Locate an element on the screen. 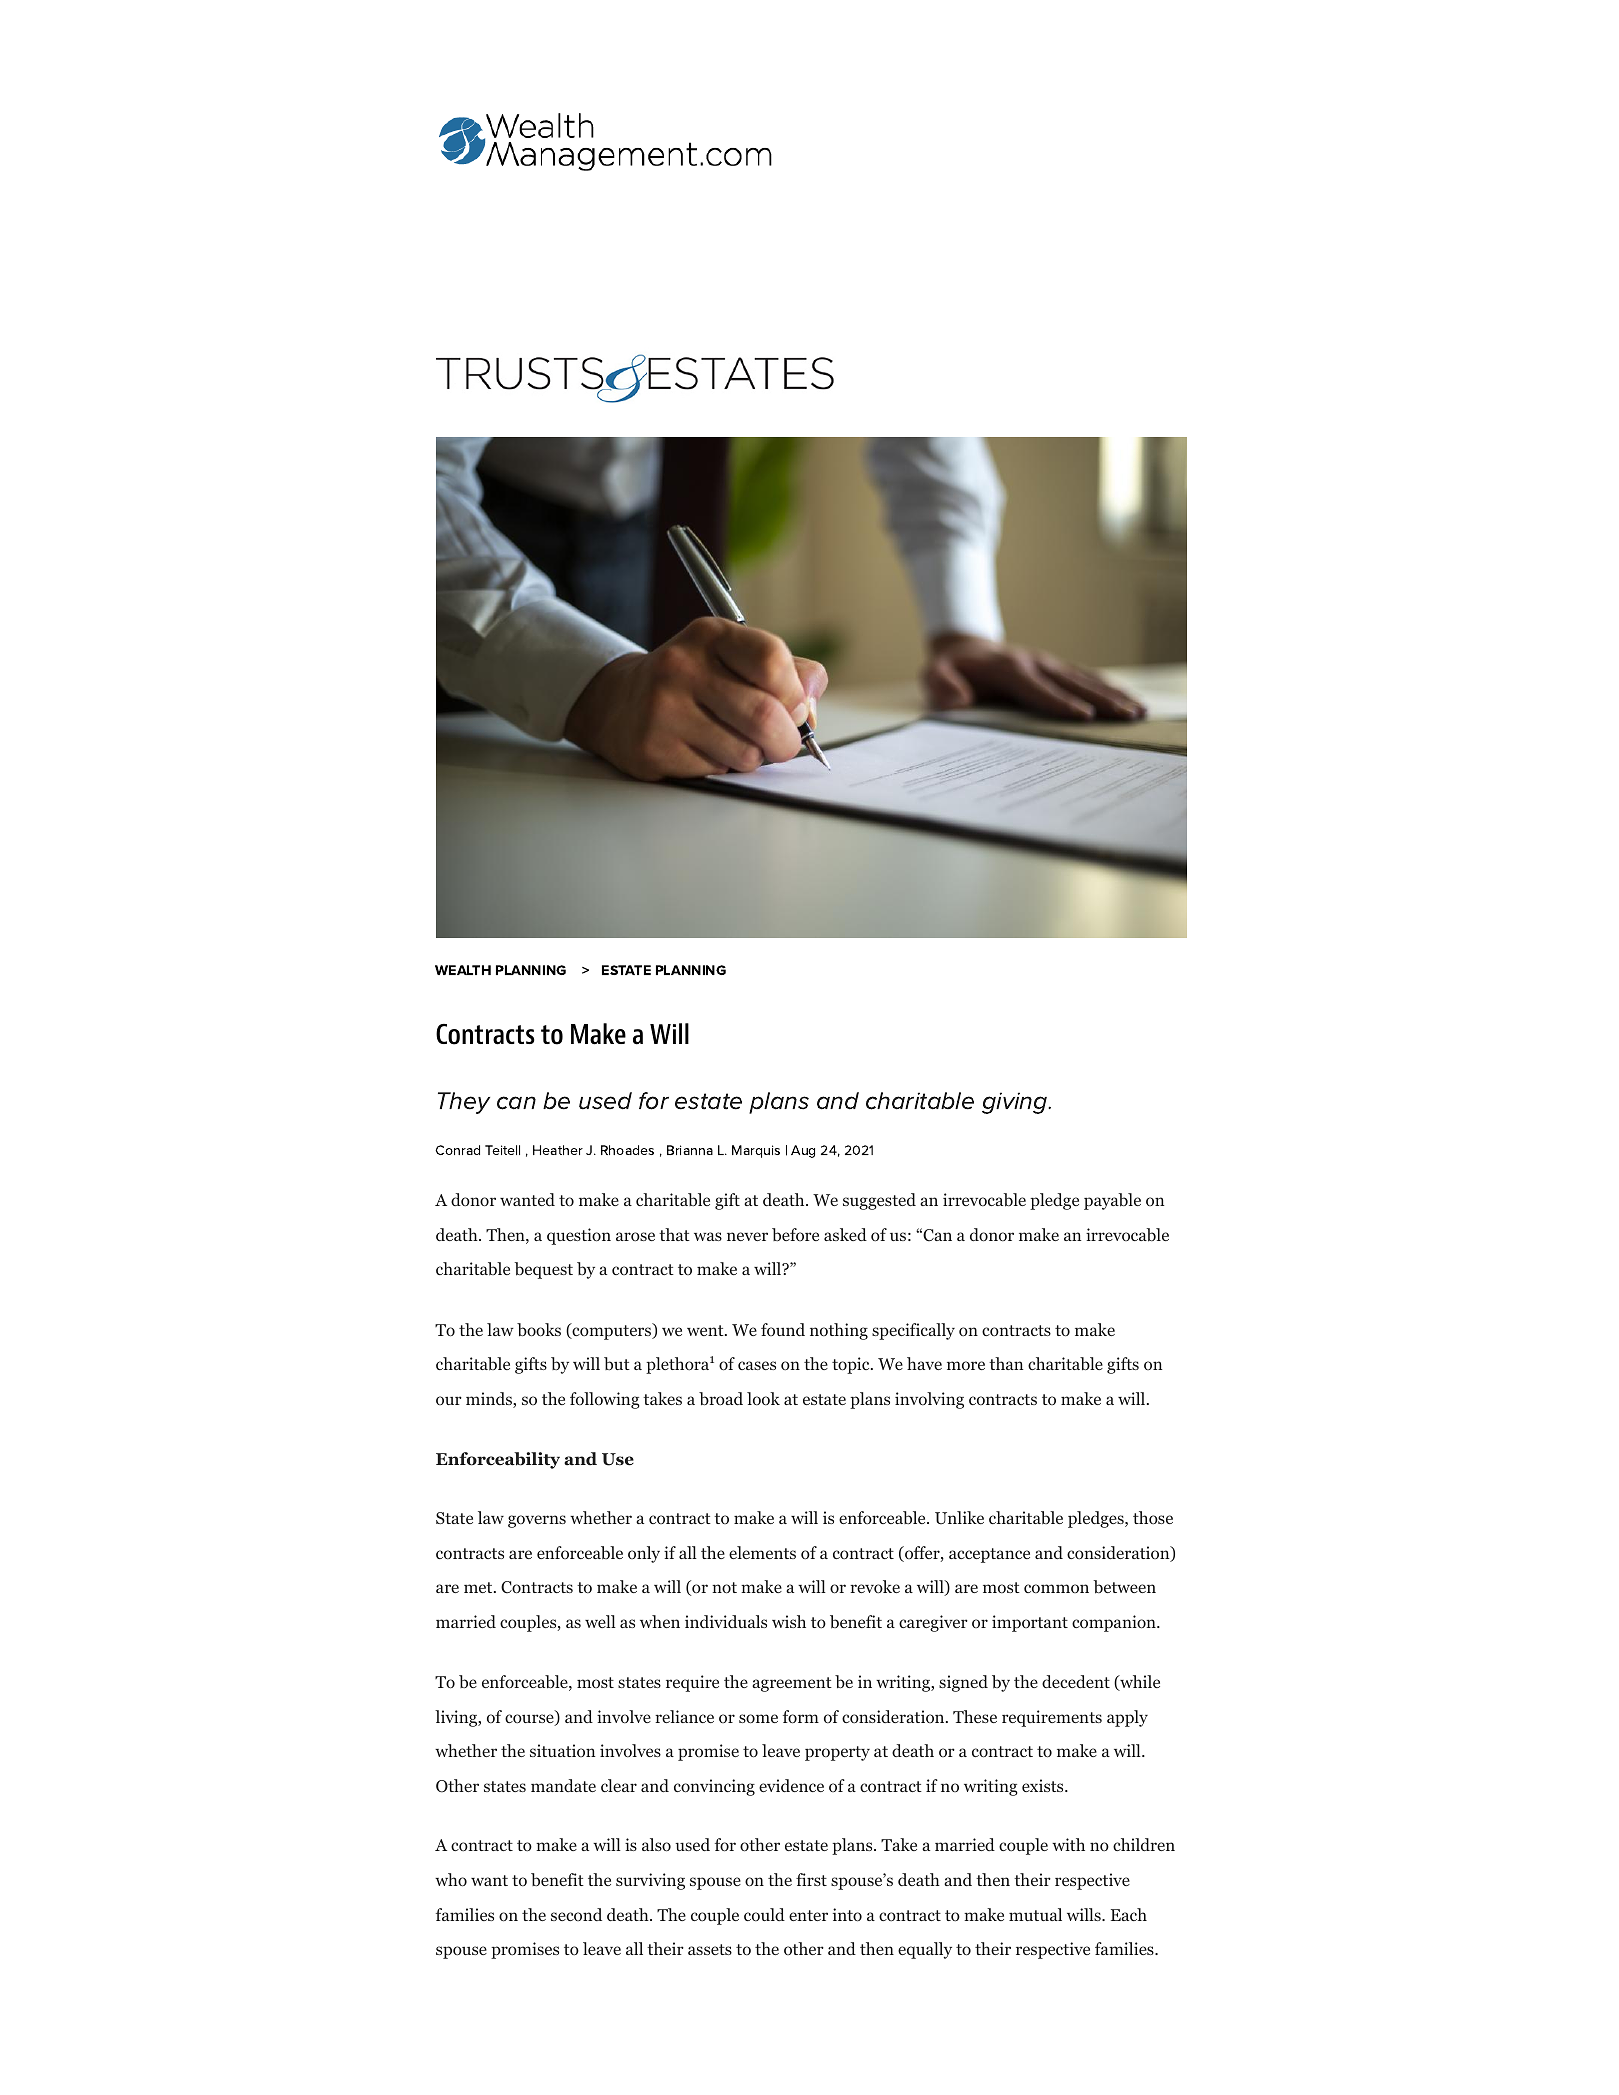  form is located at coordinates (801, 1717).
